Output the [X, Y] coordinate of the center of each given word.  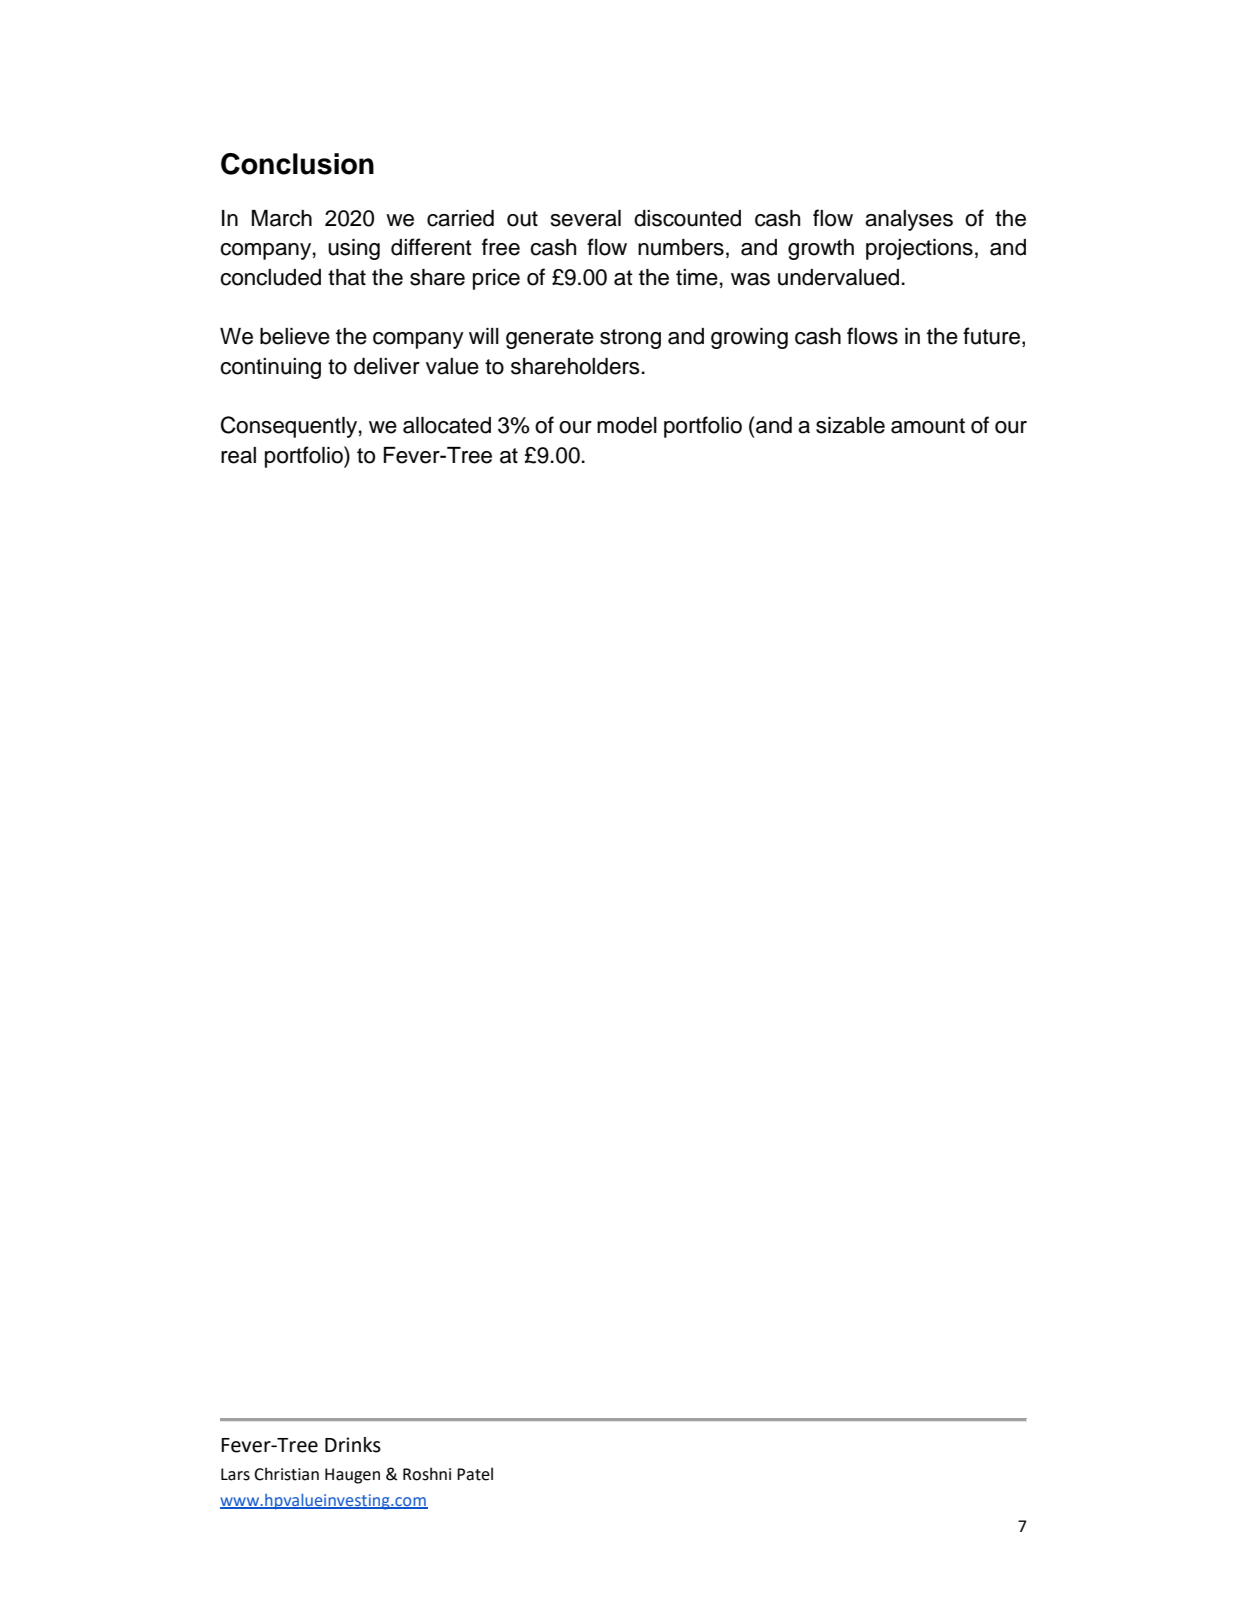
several [586, 218]
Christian [286, 1474]
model [627, 425]
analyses [909, 220]
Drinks [353, 1445]
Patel [475, 1474]
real [238, 455]
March [282, 218]
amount [928, 426]
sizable [850, 425]
